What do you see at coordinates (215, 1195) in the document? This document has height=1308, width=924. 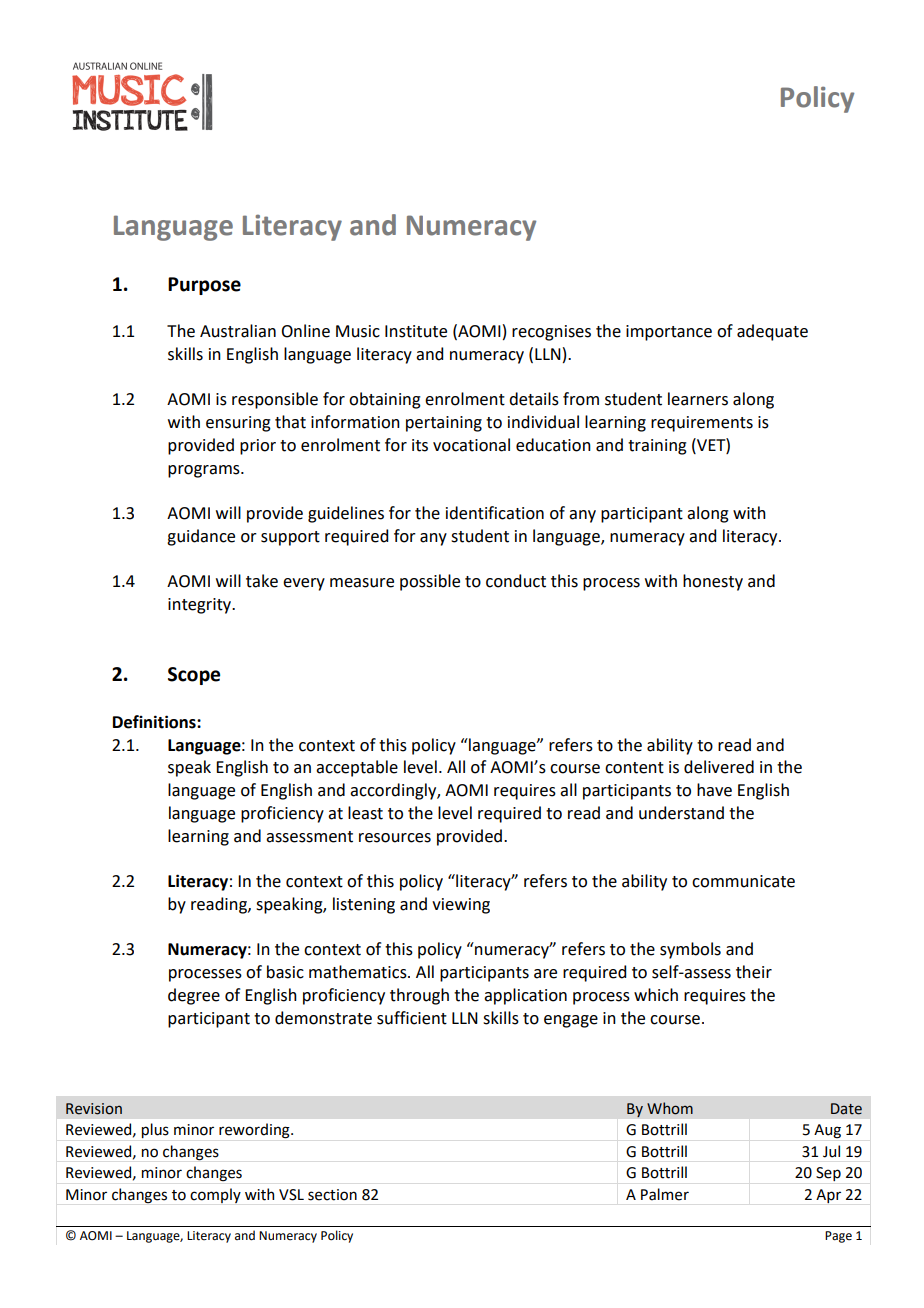 I see `comply` at bounding box center [215, 1195].
